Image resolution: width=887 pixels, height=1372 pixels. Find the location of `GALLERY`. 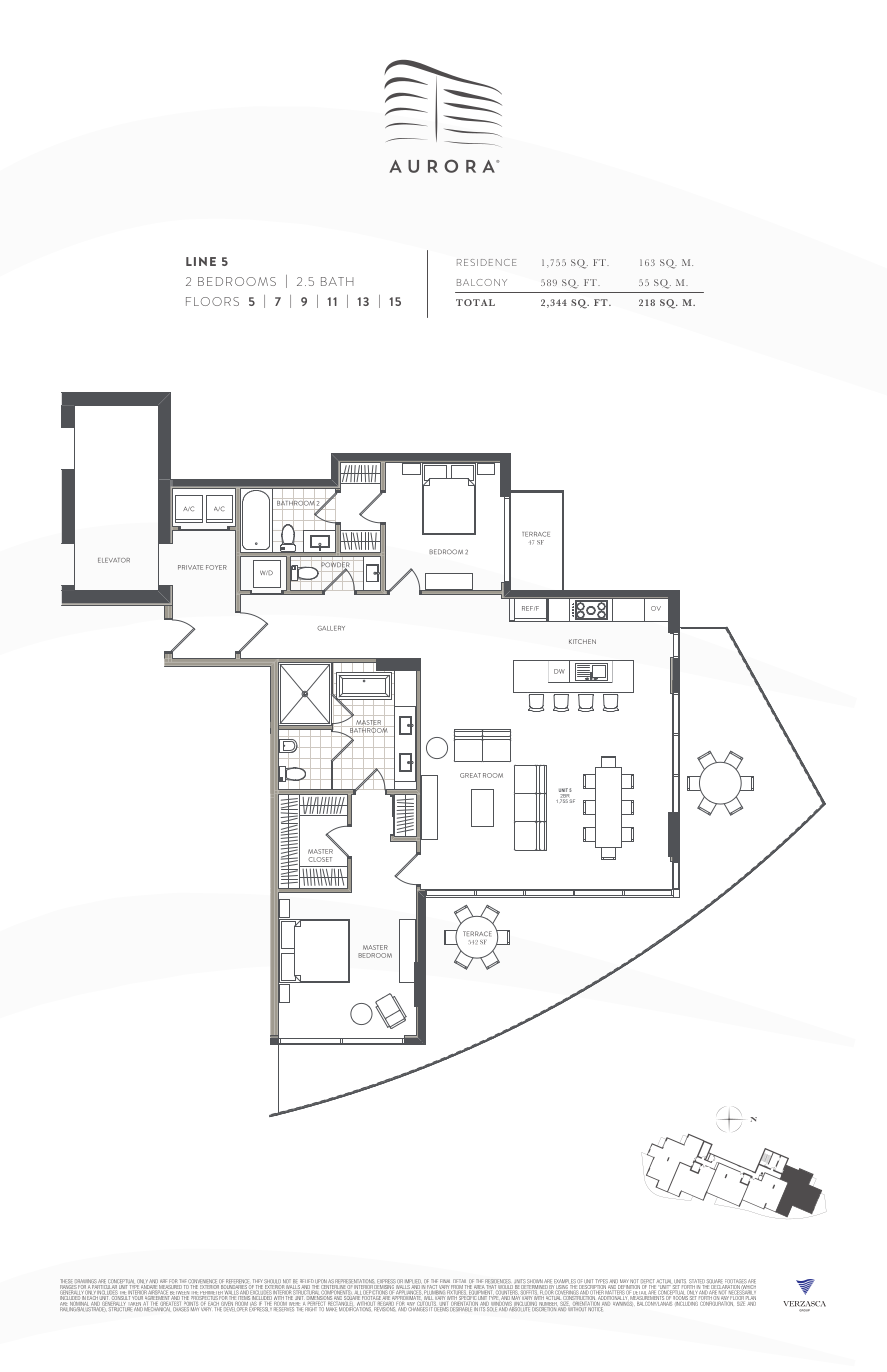

GALLERY is located at coordinates (331, 628).
